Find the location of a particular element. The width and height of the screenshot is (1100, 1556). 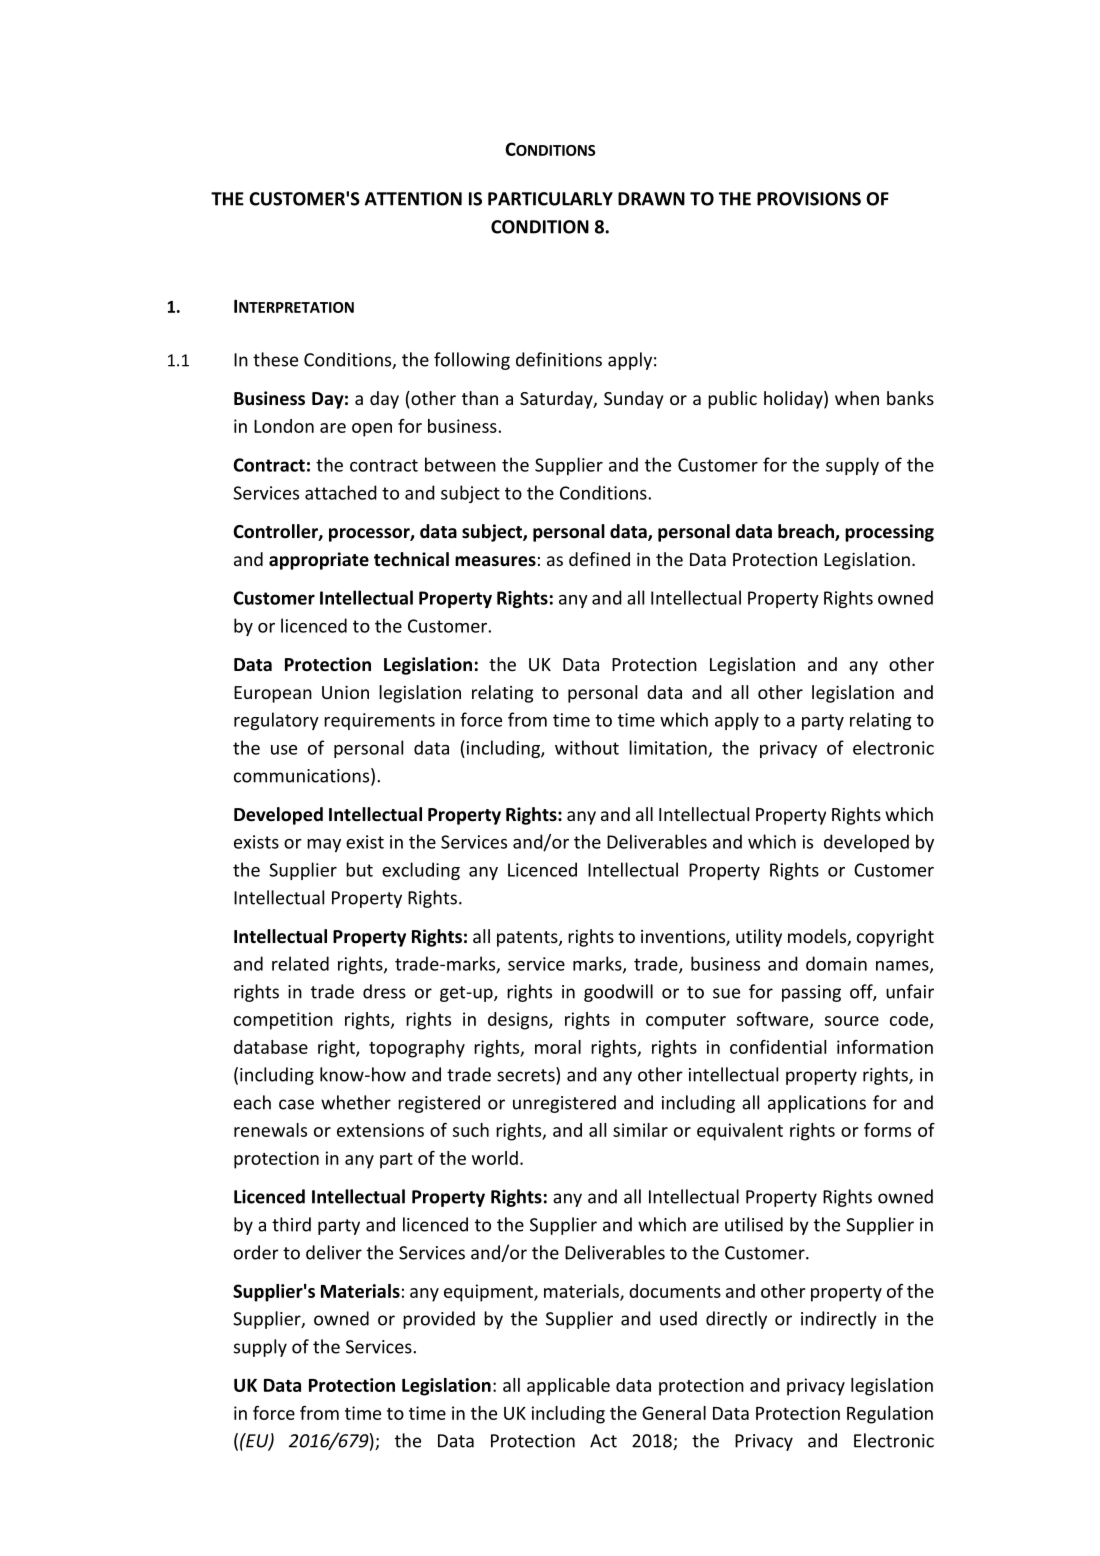

provided is located at coordinates (439, 1320).
